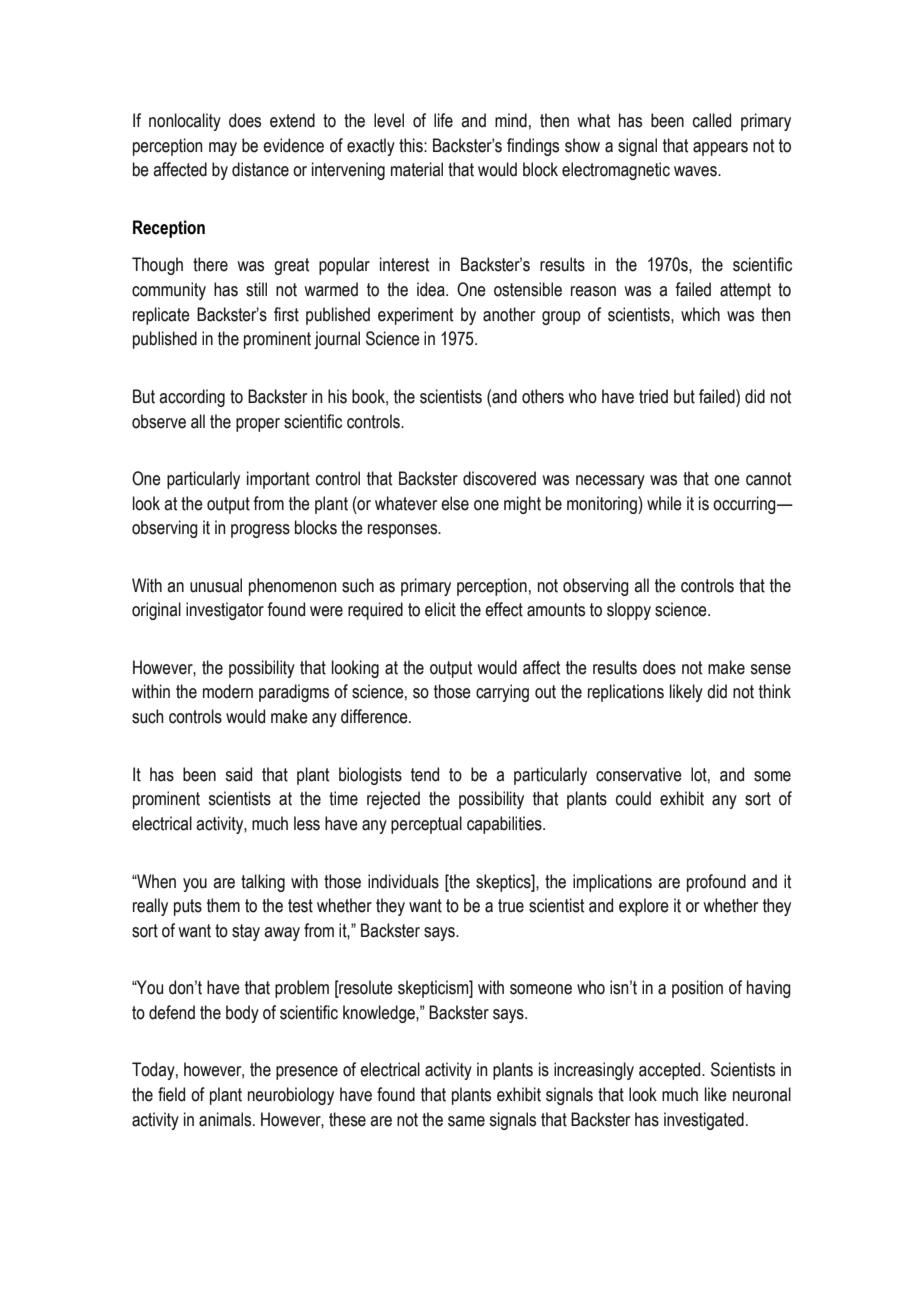 This screenshot has height=1308, width=924. What do you see at coordinates (225, 611) in the screenshot?
I see `investigator` at bounding box center [225, 611].
